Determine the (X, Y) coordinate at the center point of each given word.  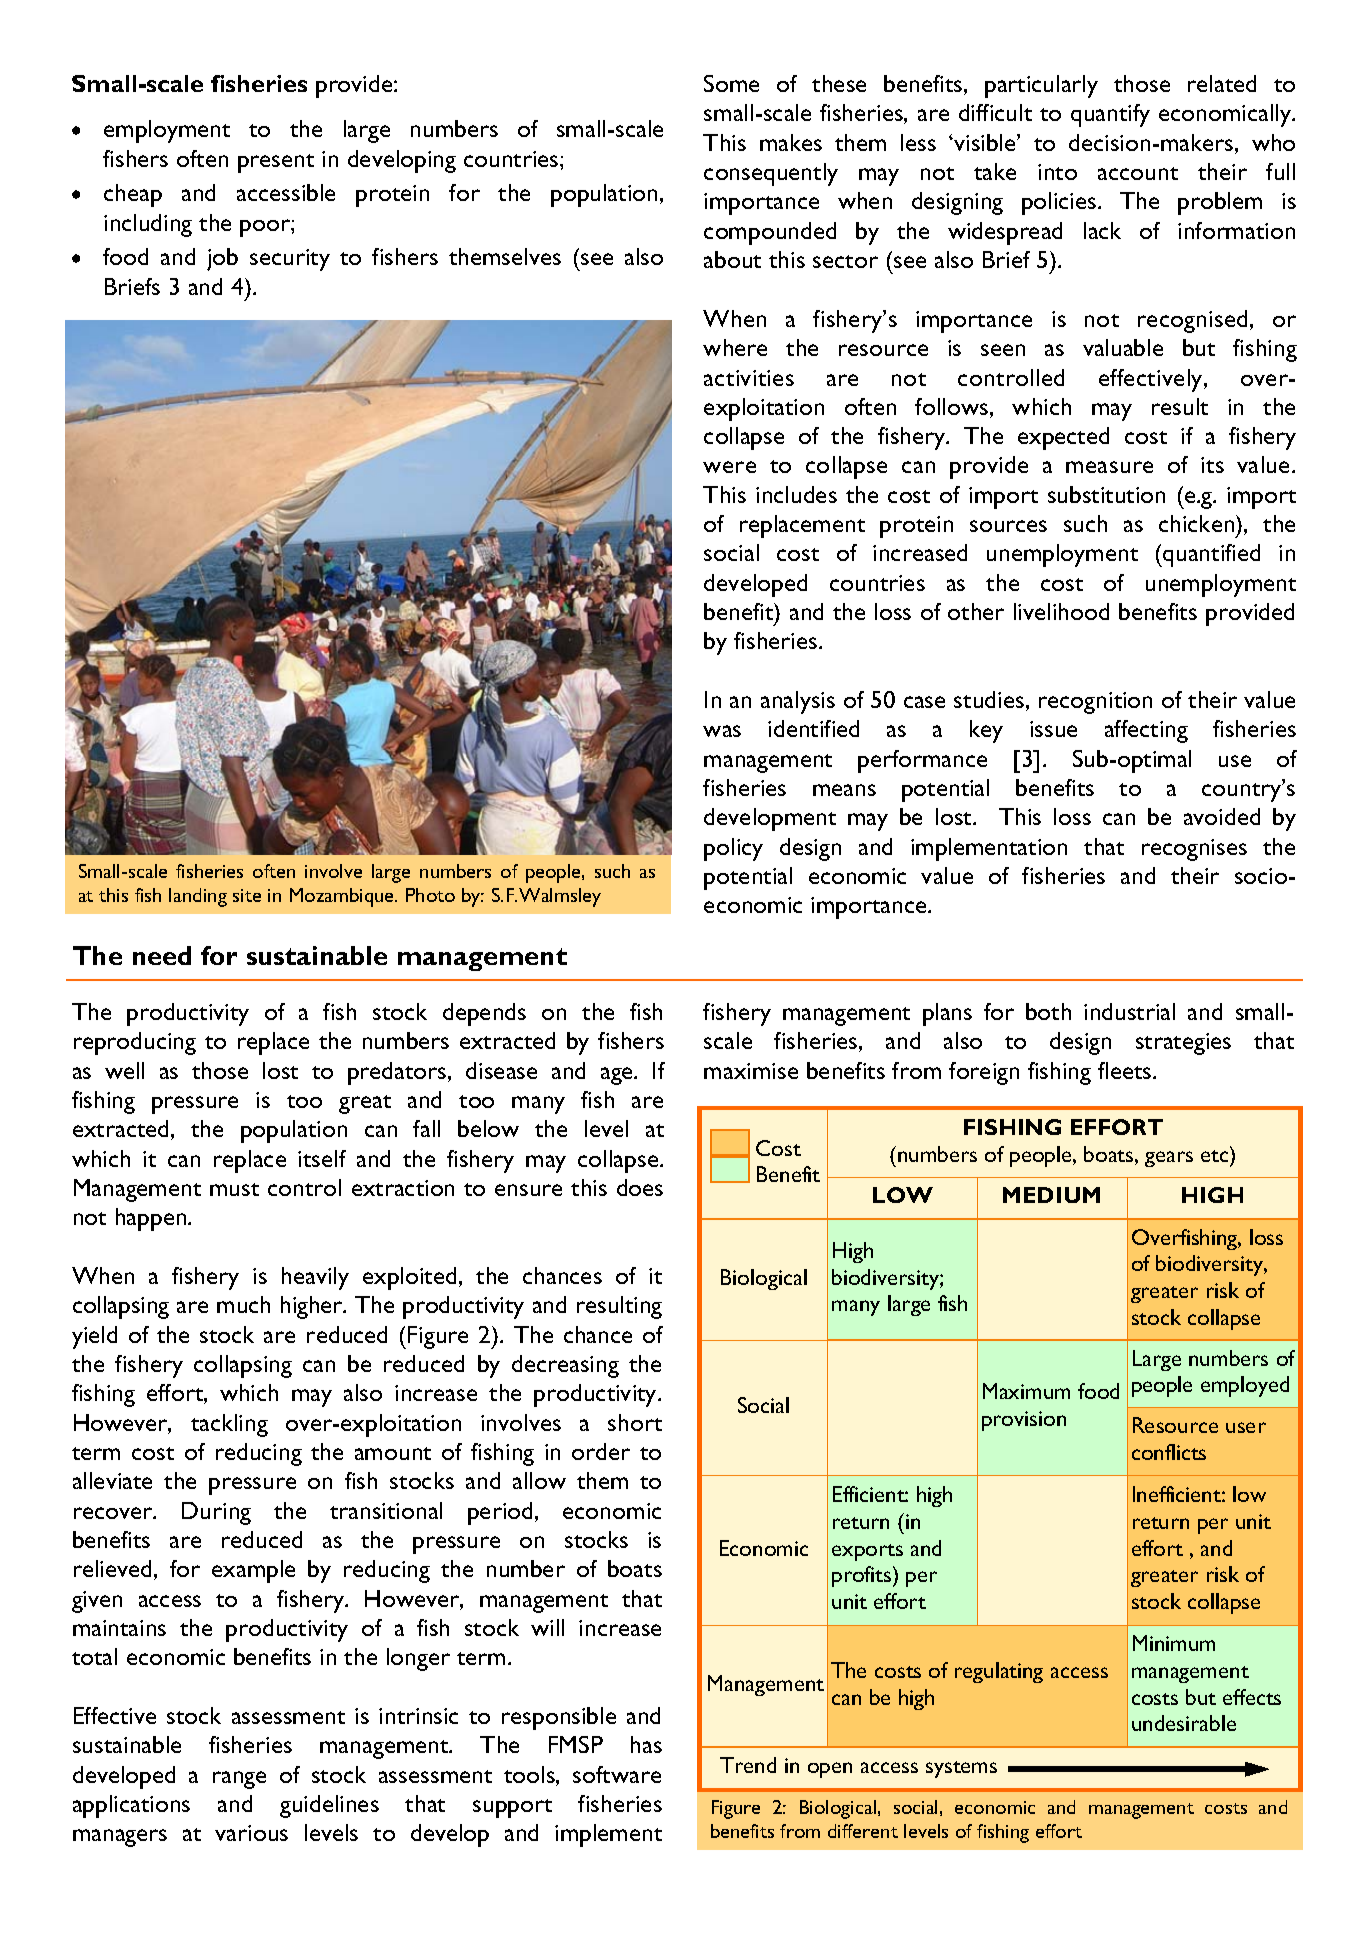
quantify (1110, 115)
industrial (1129, 1011)
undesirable (1184, 1723)
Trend (748, 1765)
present (276, 163)
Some (731, 83)
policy (733, 849)
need (162, 955)
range (239, 1780)
